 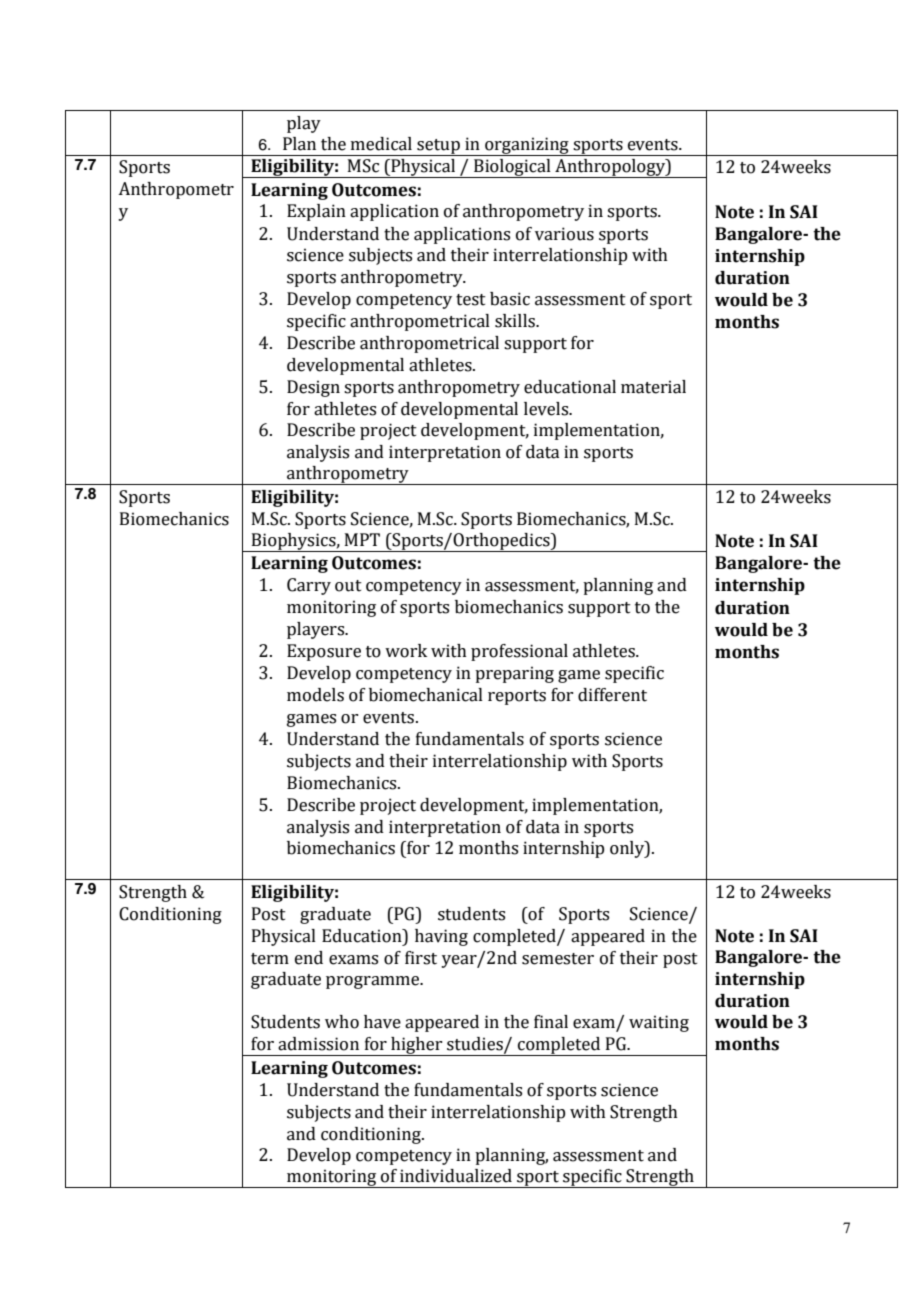 I want to click on material, so click(x=653, y=387).
